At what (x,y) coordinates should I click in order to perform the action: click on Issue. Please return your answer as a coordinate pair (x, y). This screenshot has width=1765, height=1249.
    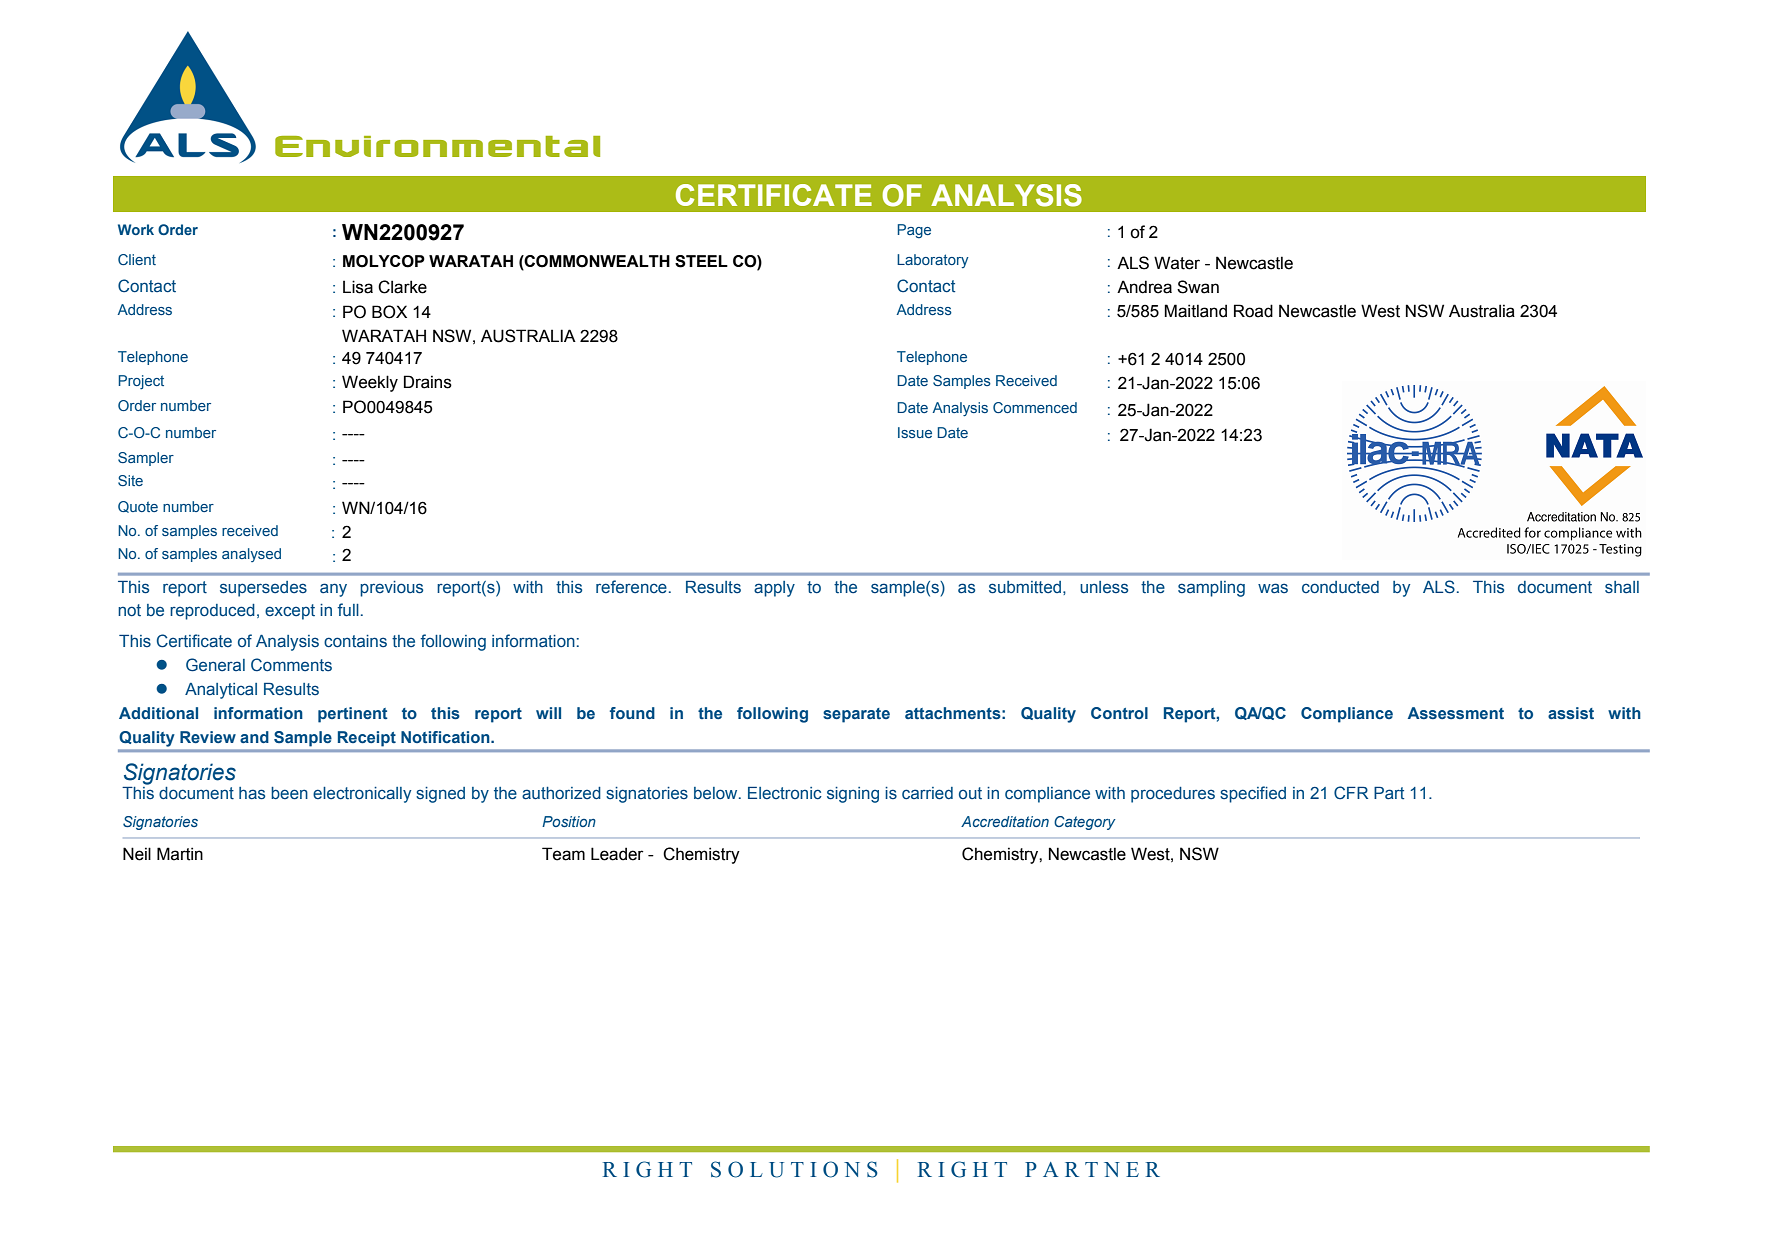
    Looking at the image, I should click on (915, 432).
